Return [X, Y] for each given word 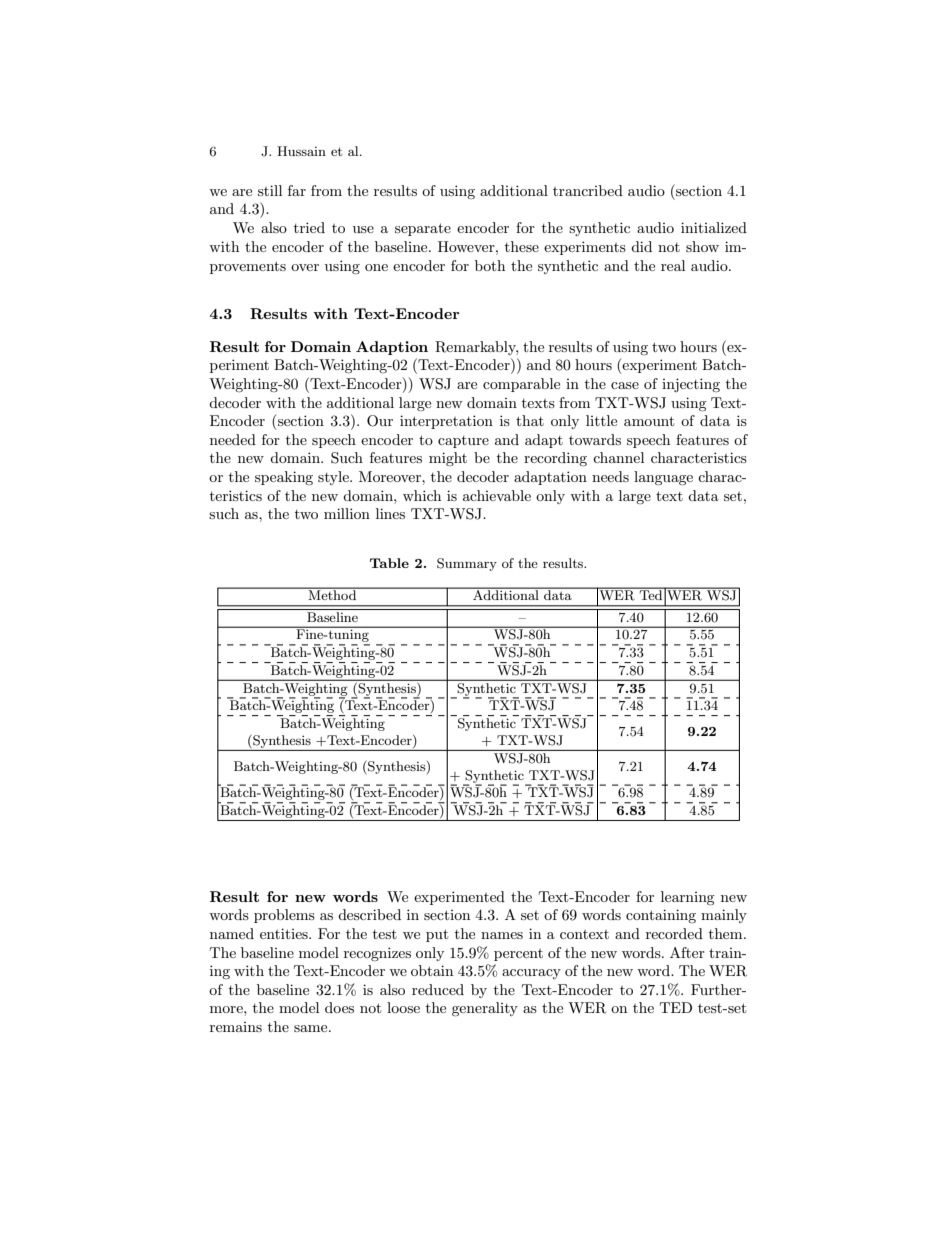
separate [423, 229]
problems [284, 916]
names [502, 935]
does [339, 1007]
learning [688, 898]
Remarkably [476, 348]
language [663, 478]
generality [485, 1009]
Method [332, 594]
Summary [467, 564]
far [297, 190]
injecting [691, 385]
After [687, 952]
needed [233, 439]
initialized [714, 227]
